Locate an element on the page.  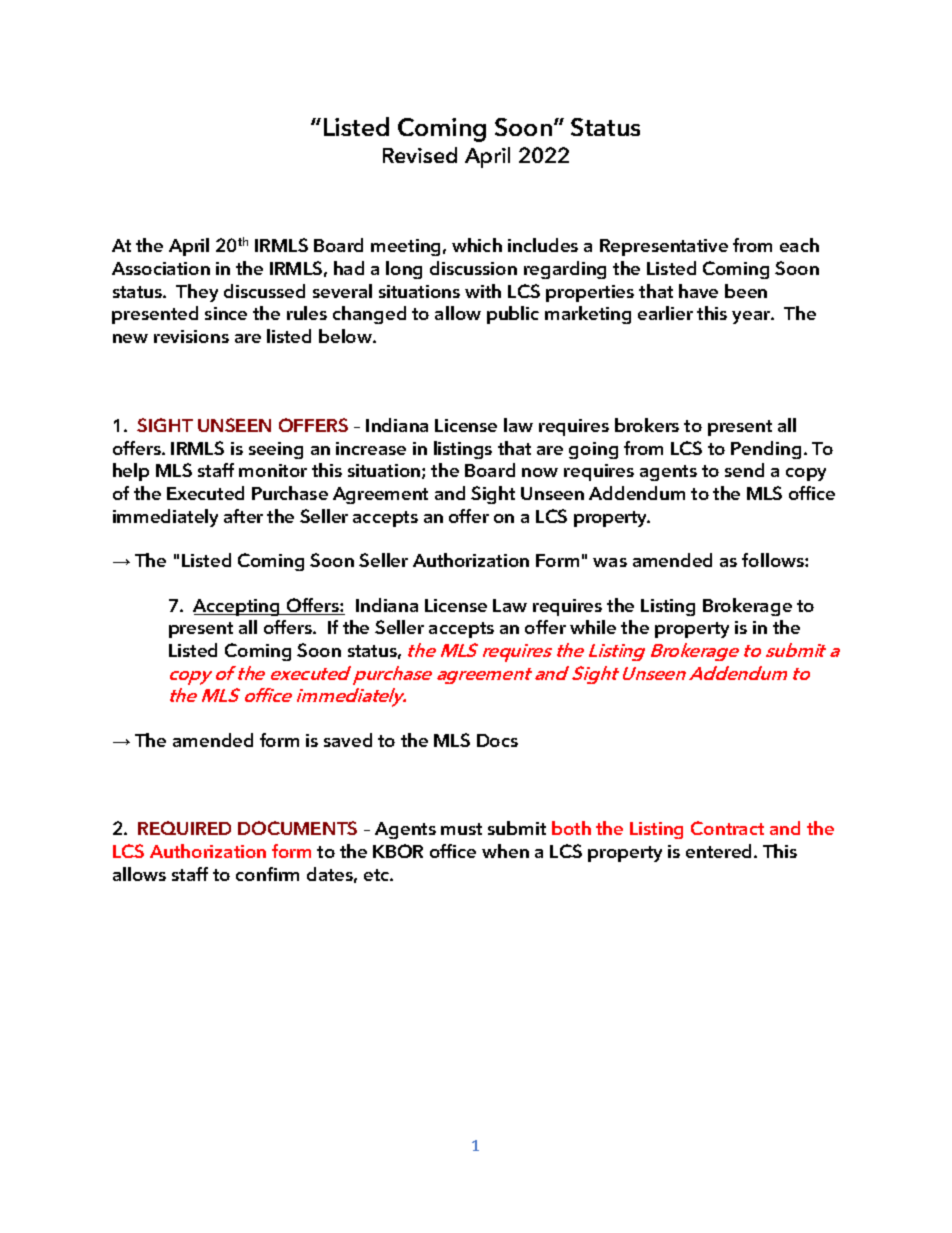
while is located at coordinates (593, 627).
